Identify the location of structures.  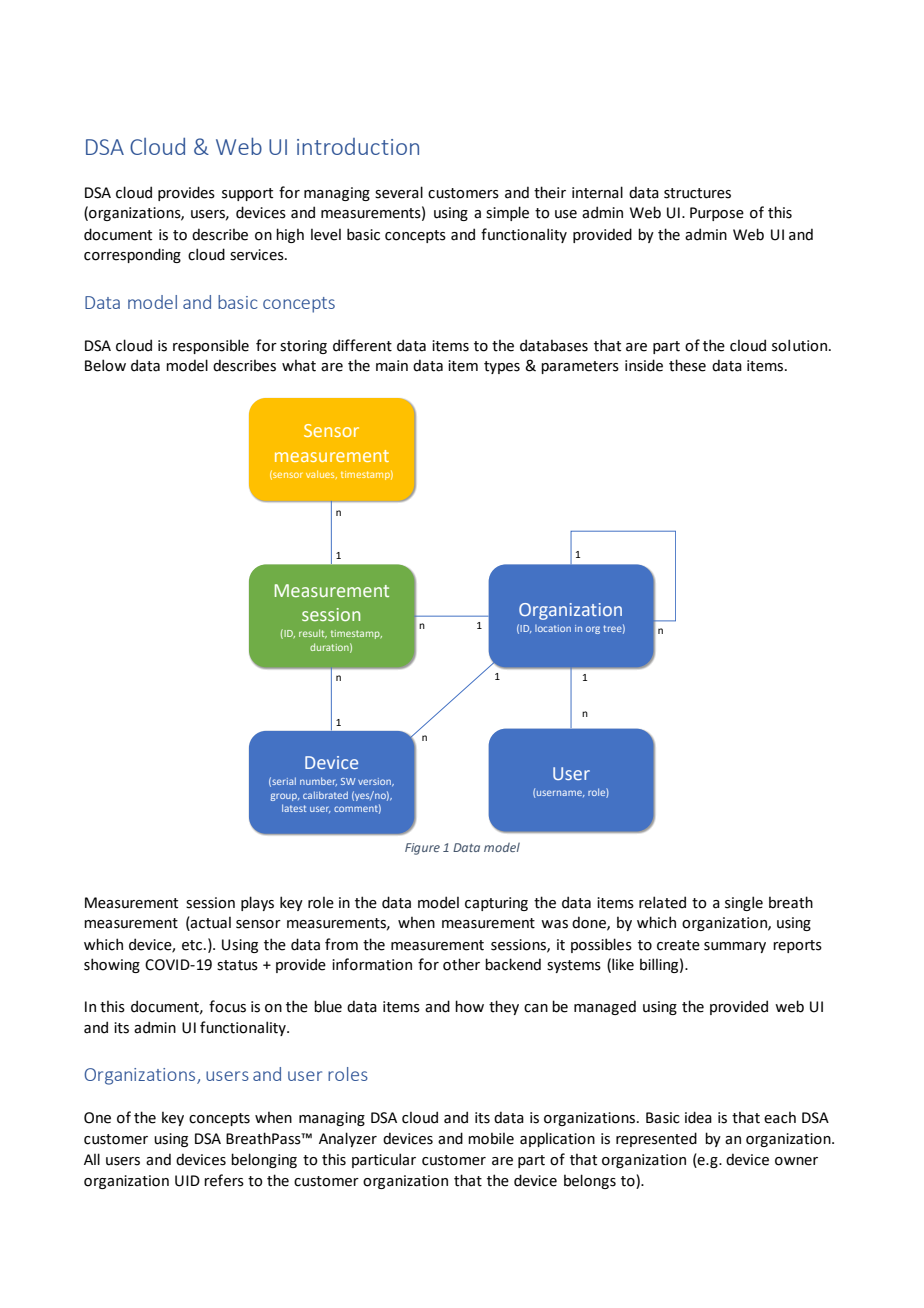
(697, 193).
